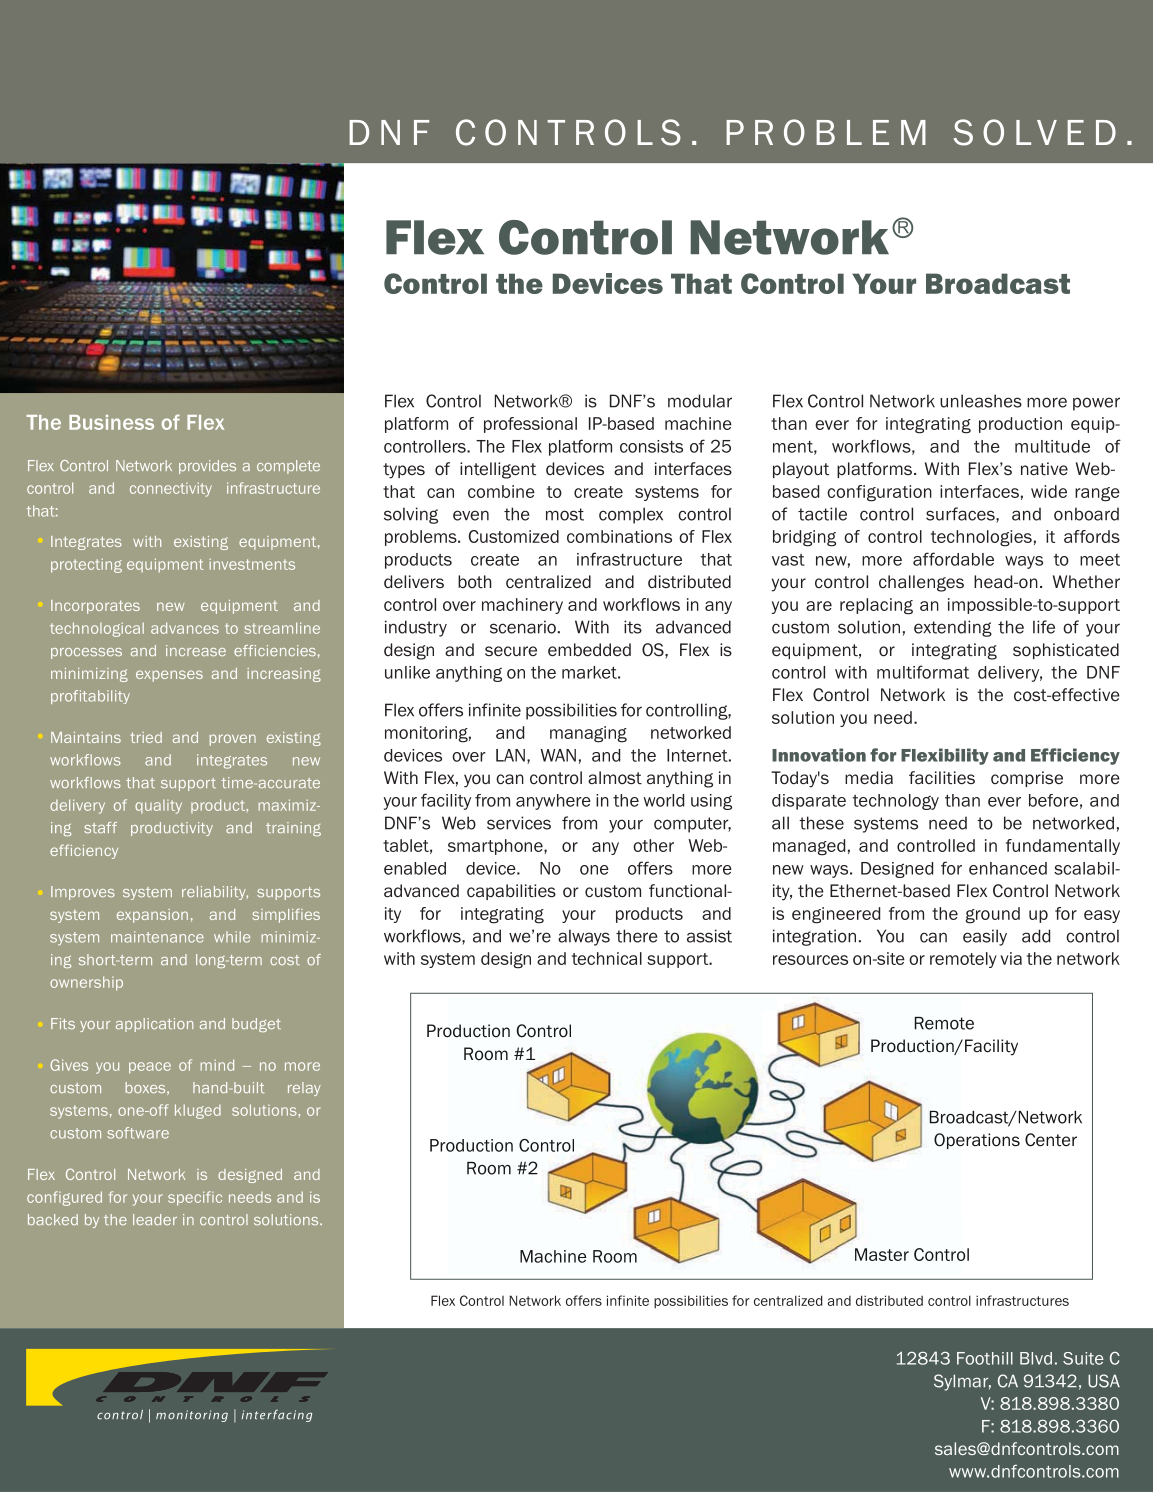 The width and height of the screenshot is (1153, 1492). I want to click on leader, so click(155, 1219).
